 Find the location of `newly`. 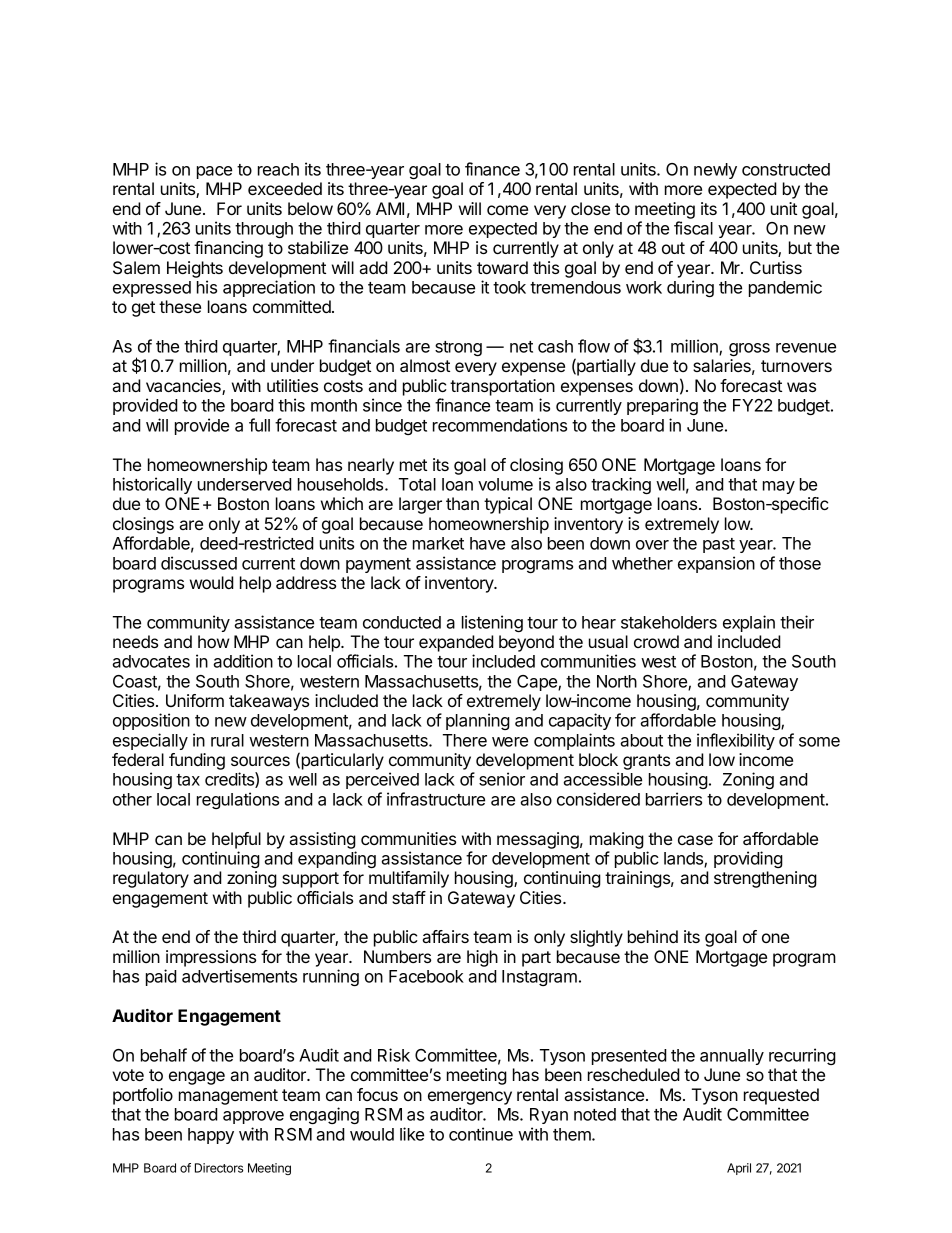

newly is located at coordinates (715, 171).
